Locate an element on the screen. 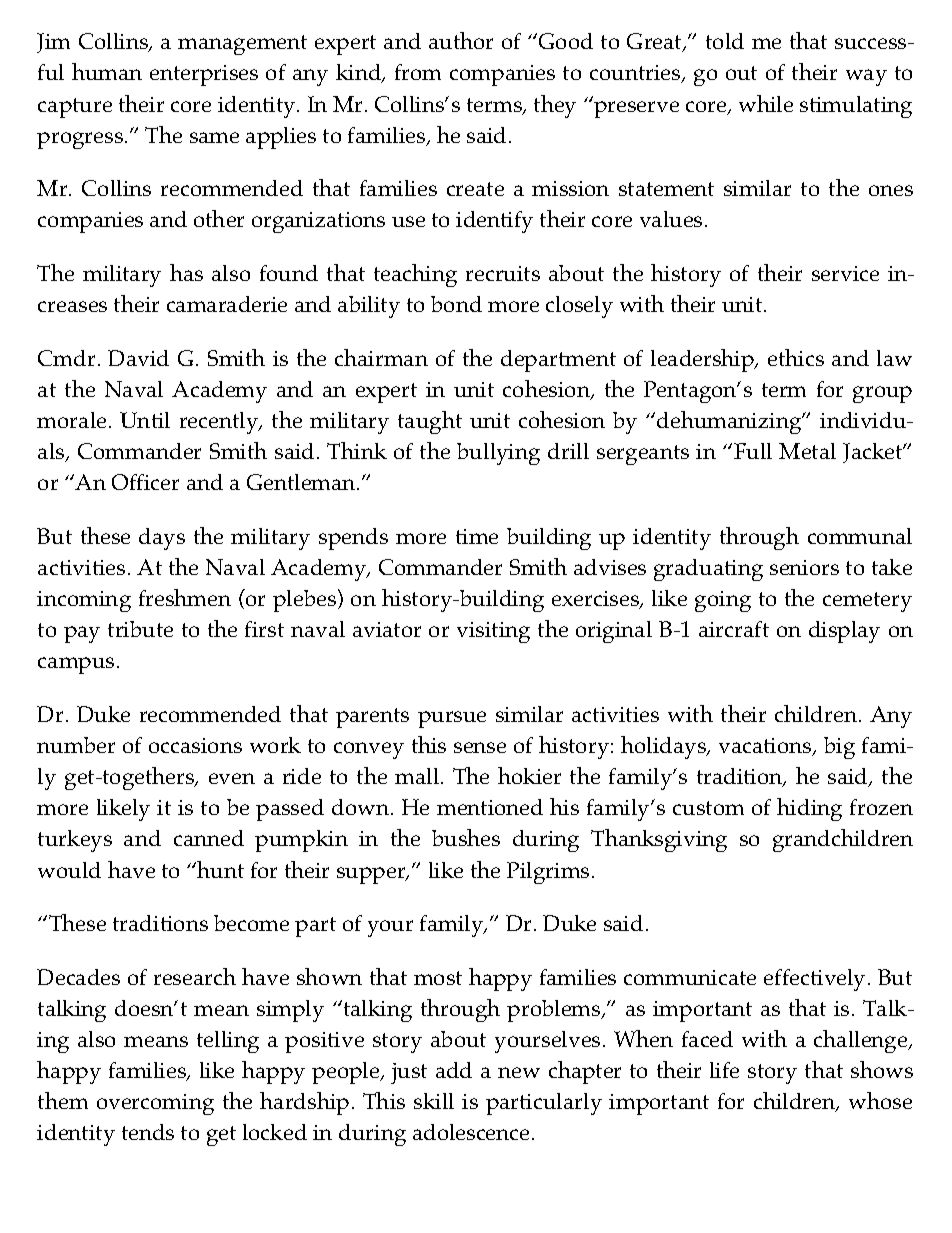  overcoming is located at coordinates (155, 1104).
